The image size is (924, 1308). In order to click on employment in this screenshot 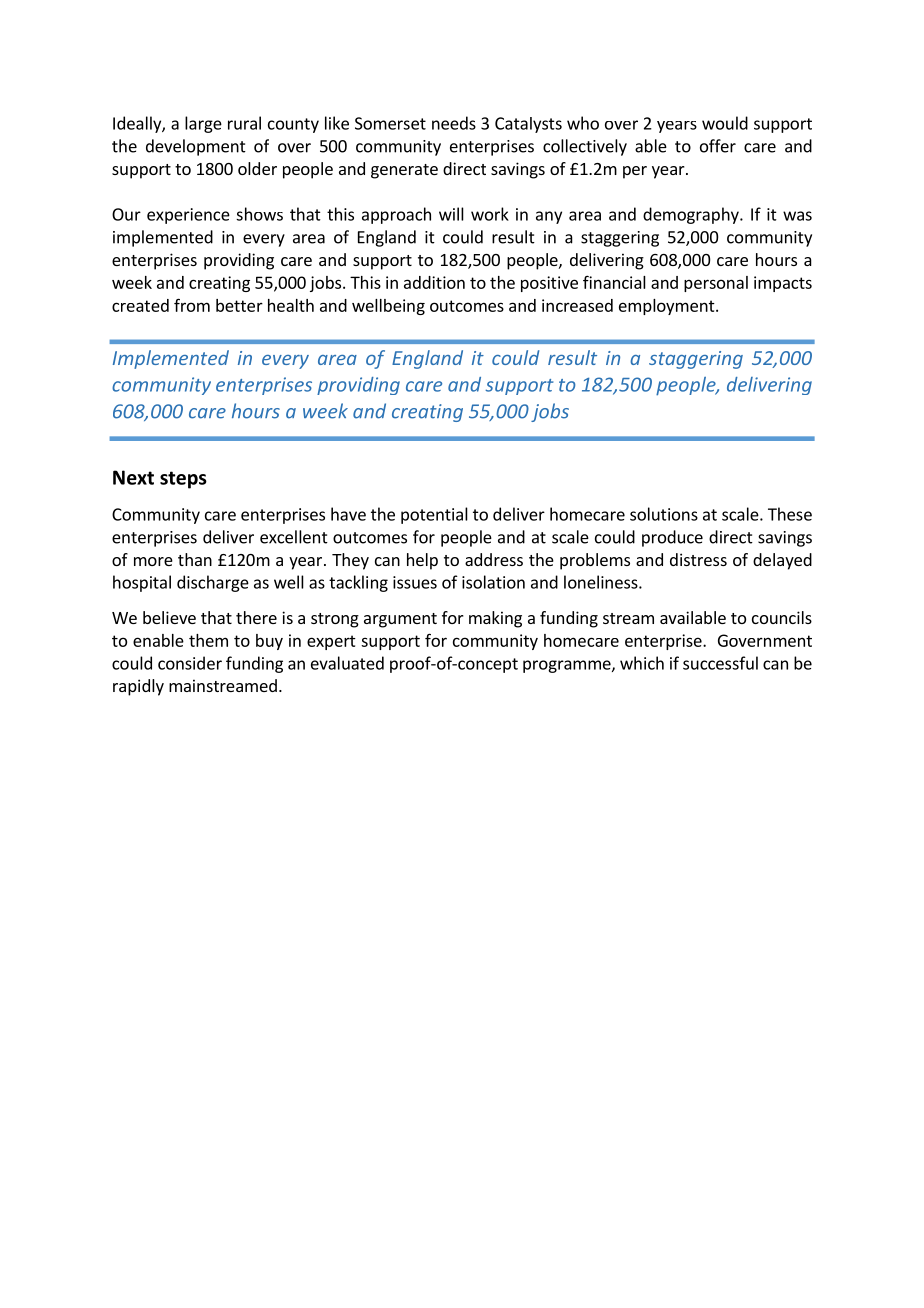, I will do `click(668, 307)`.
